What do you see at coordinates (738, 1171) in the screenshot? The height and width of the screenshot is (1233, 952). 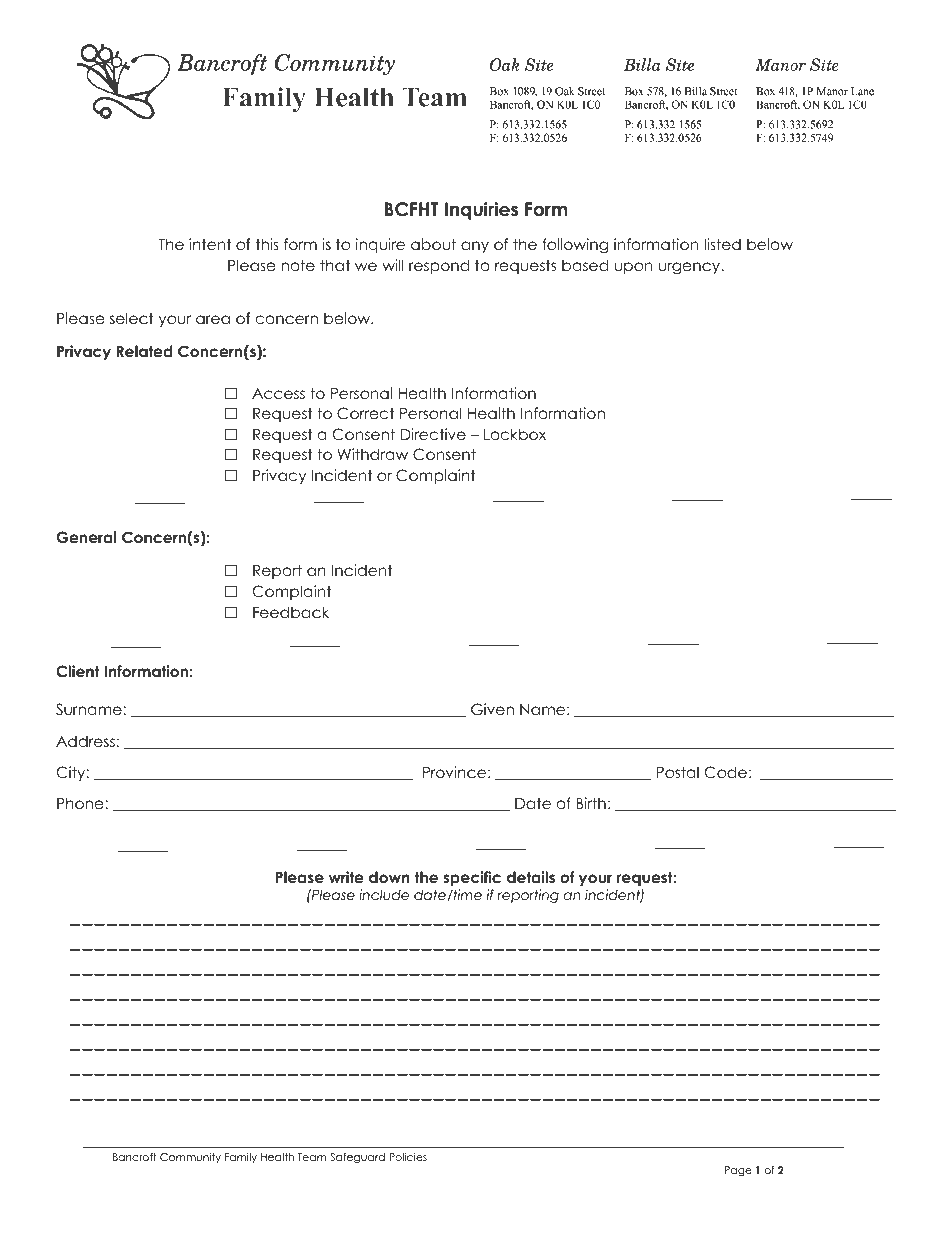 I see `Page` at bounding box center [738, 1171].
